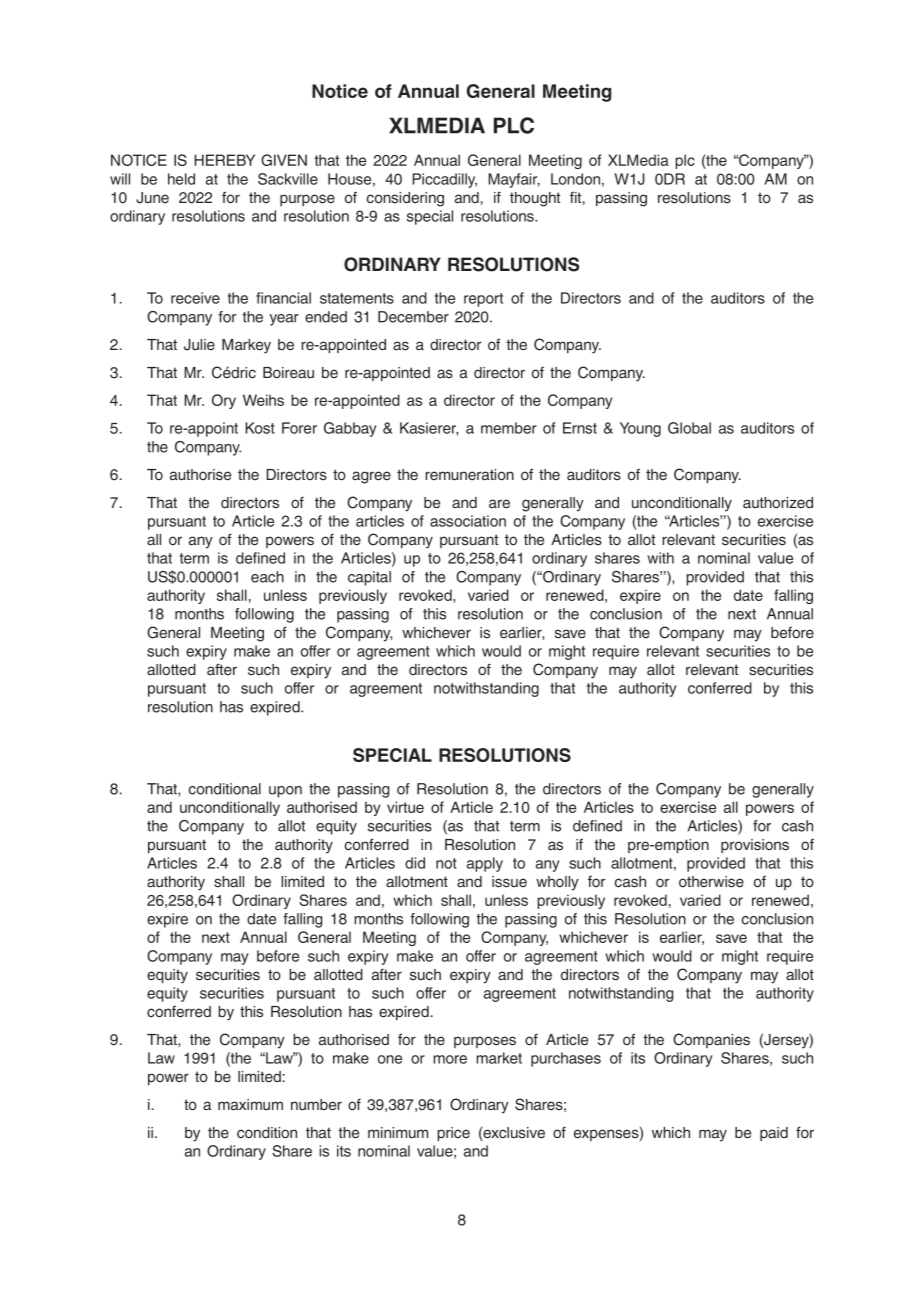 The width and height of the screenshot is (924, 1308). I want to click on each, so click(267, 577).
